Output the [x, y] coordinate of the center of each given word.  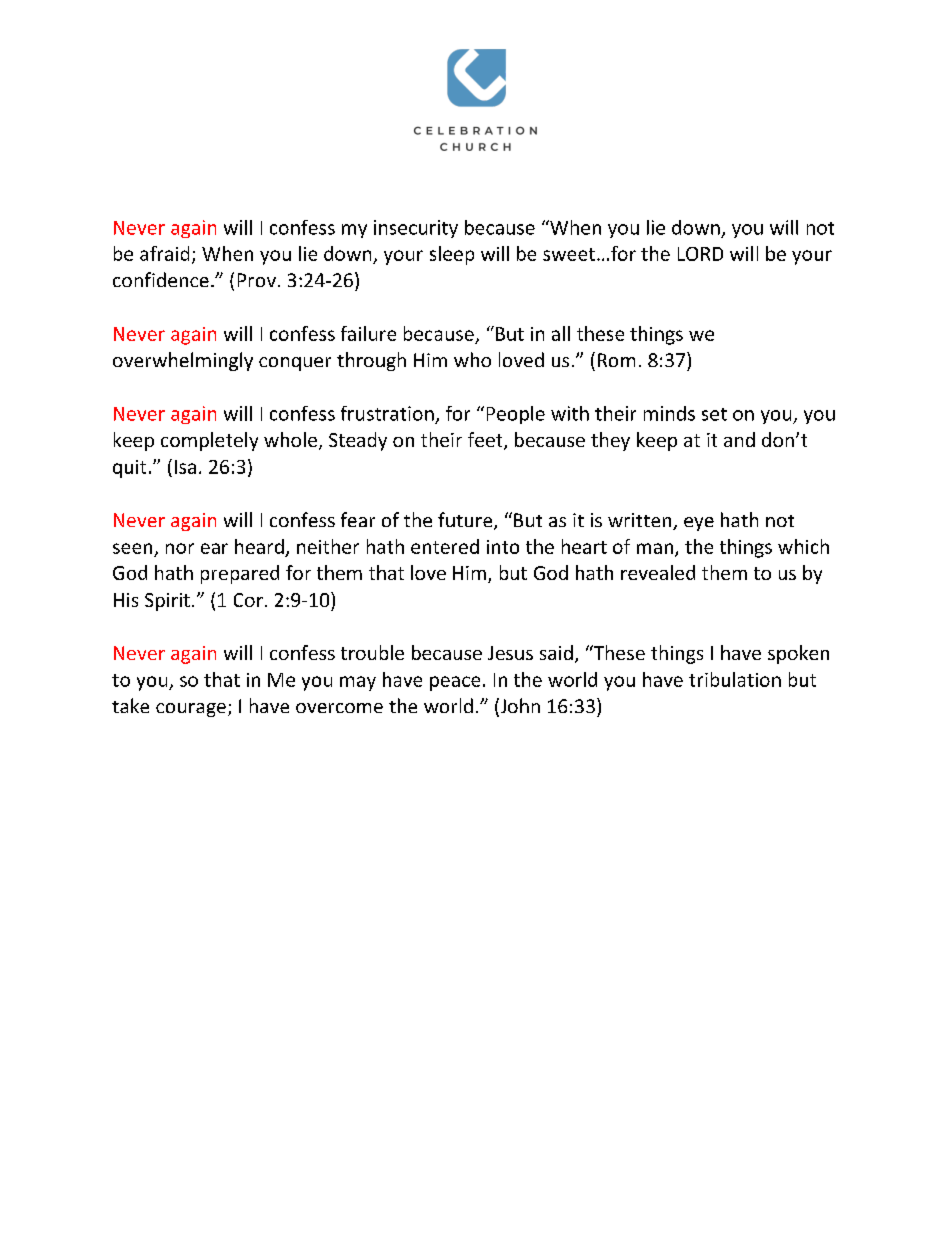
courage [191, 710]
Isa [185, 467]
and [739, 439]
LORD [700, 254]
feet [486, 441]
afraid [164, 253]
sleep [452, 255]
